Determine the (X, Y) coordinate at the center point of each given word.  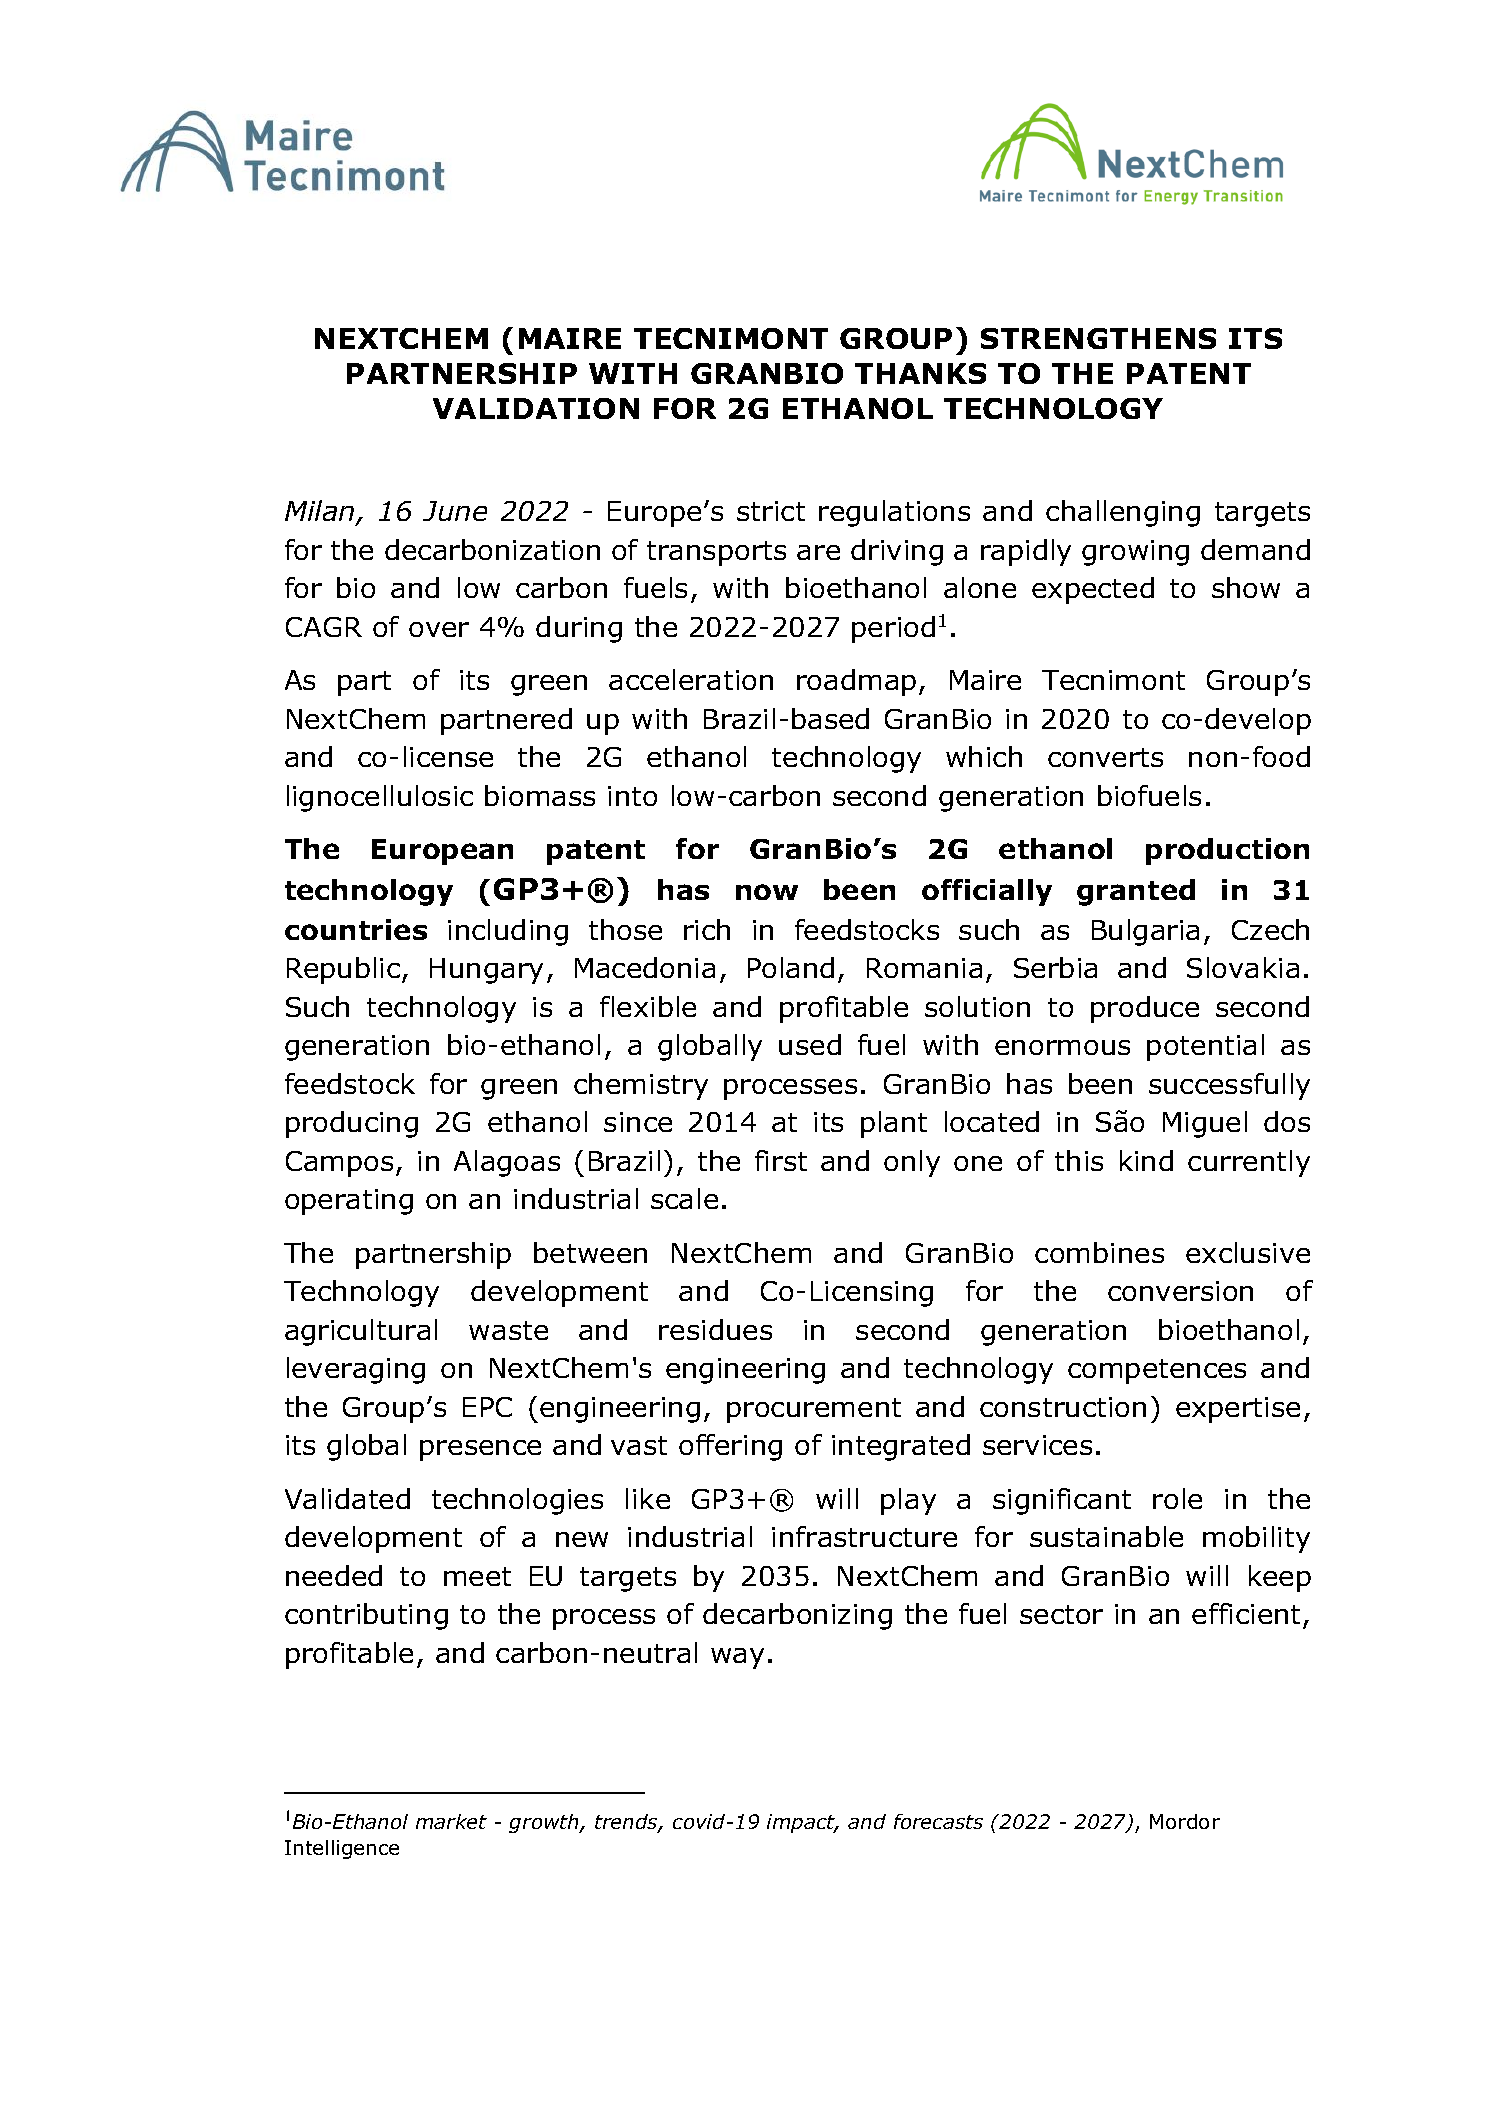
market (451, 1821)
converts (1105, 757)
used (810, 1044)
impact (802, 1823)
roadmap (856, 682)
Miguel (1205, 1124)
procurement (814, 1410)
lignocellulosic (380, 798)
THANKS (920, 373)
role (1177, 1498)
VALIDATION (536, 408)
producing (352, 1124)
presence (480, 1450)
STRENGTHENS (1098, 338)
